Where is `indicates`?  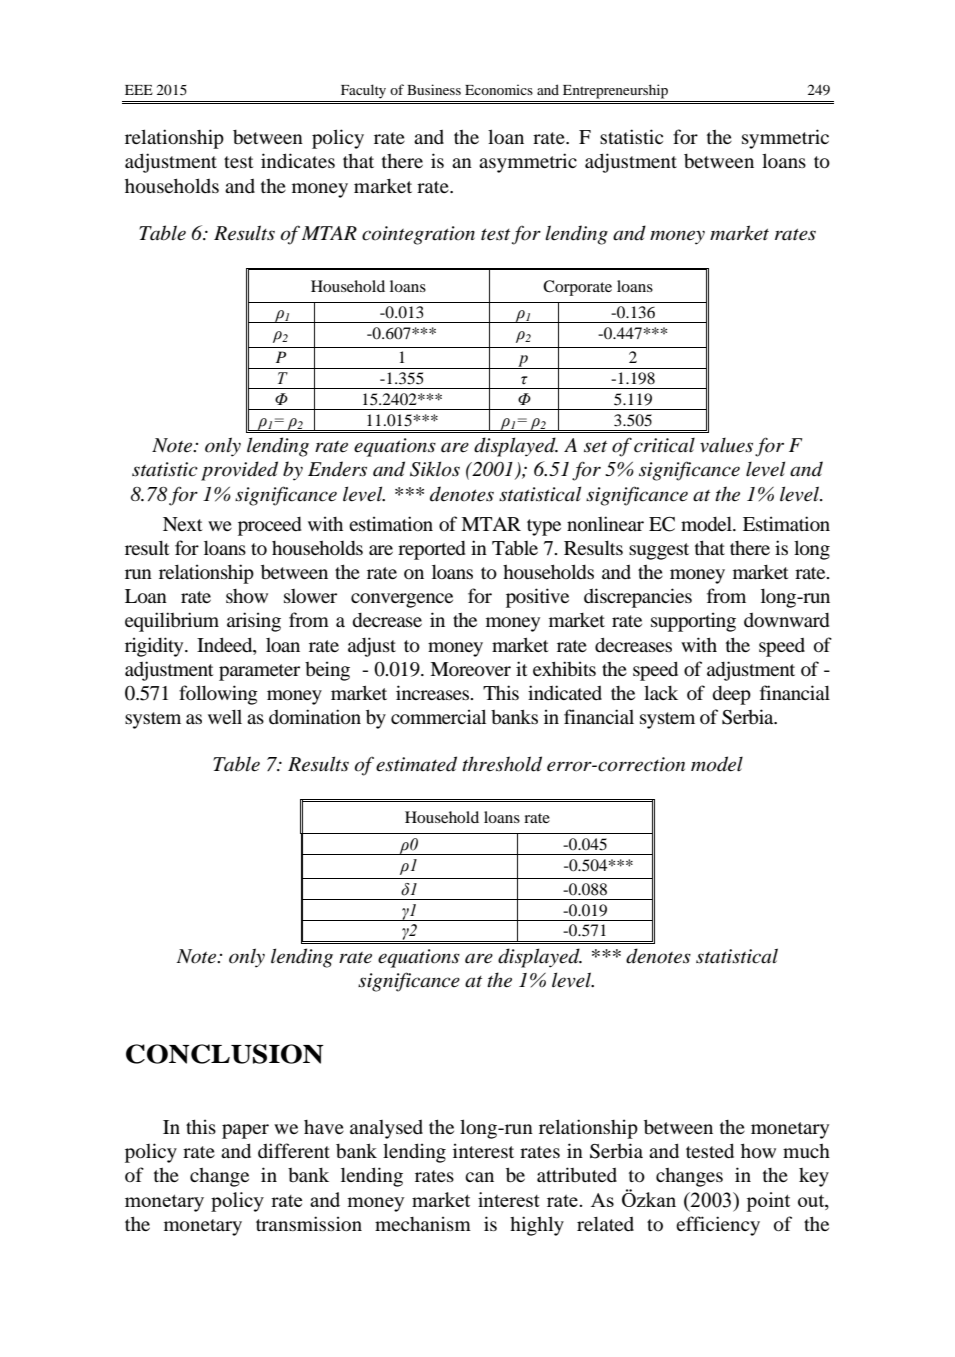
indicates is located at coordinates (298, 160).
